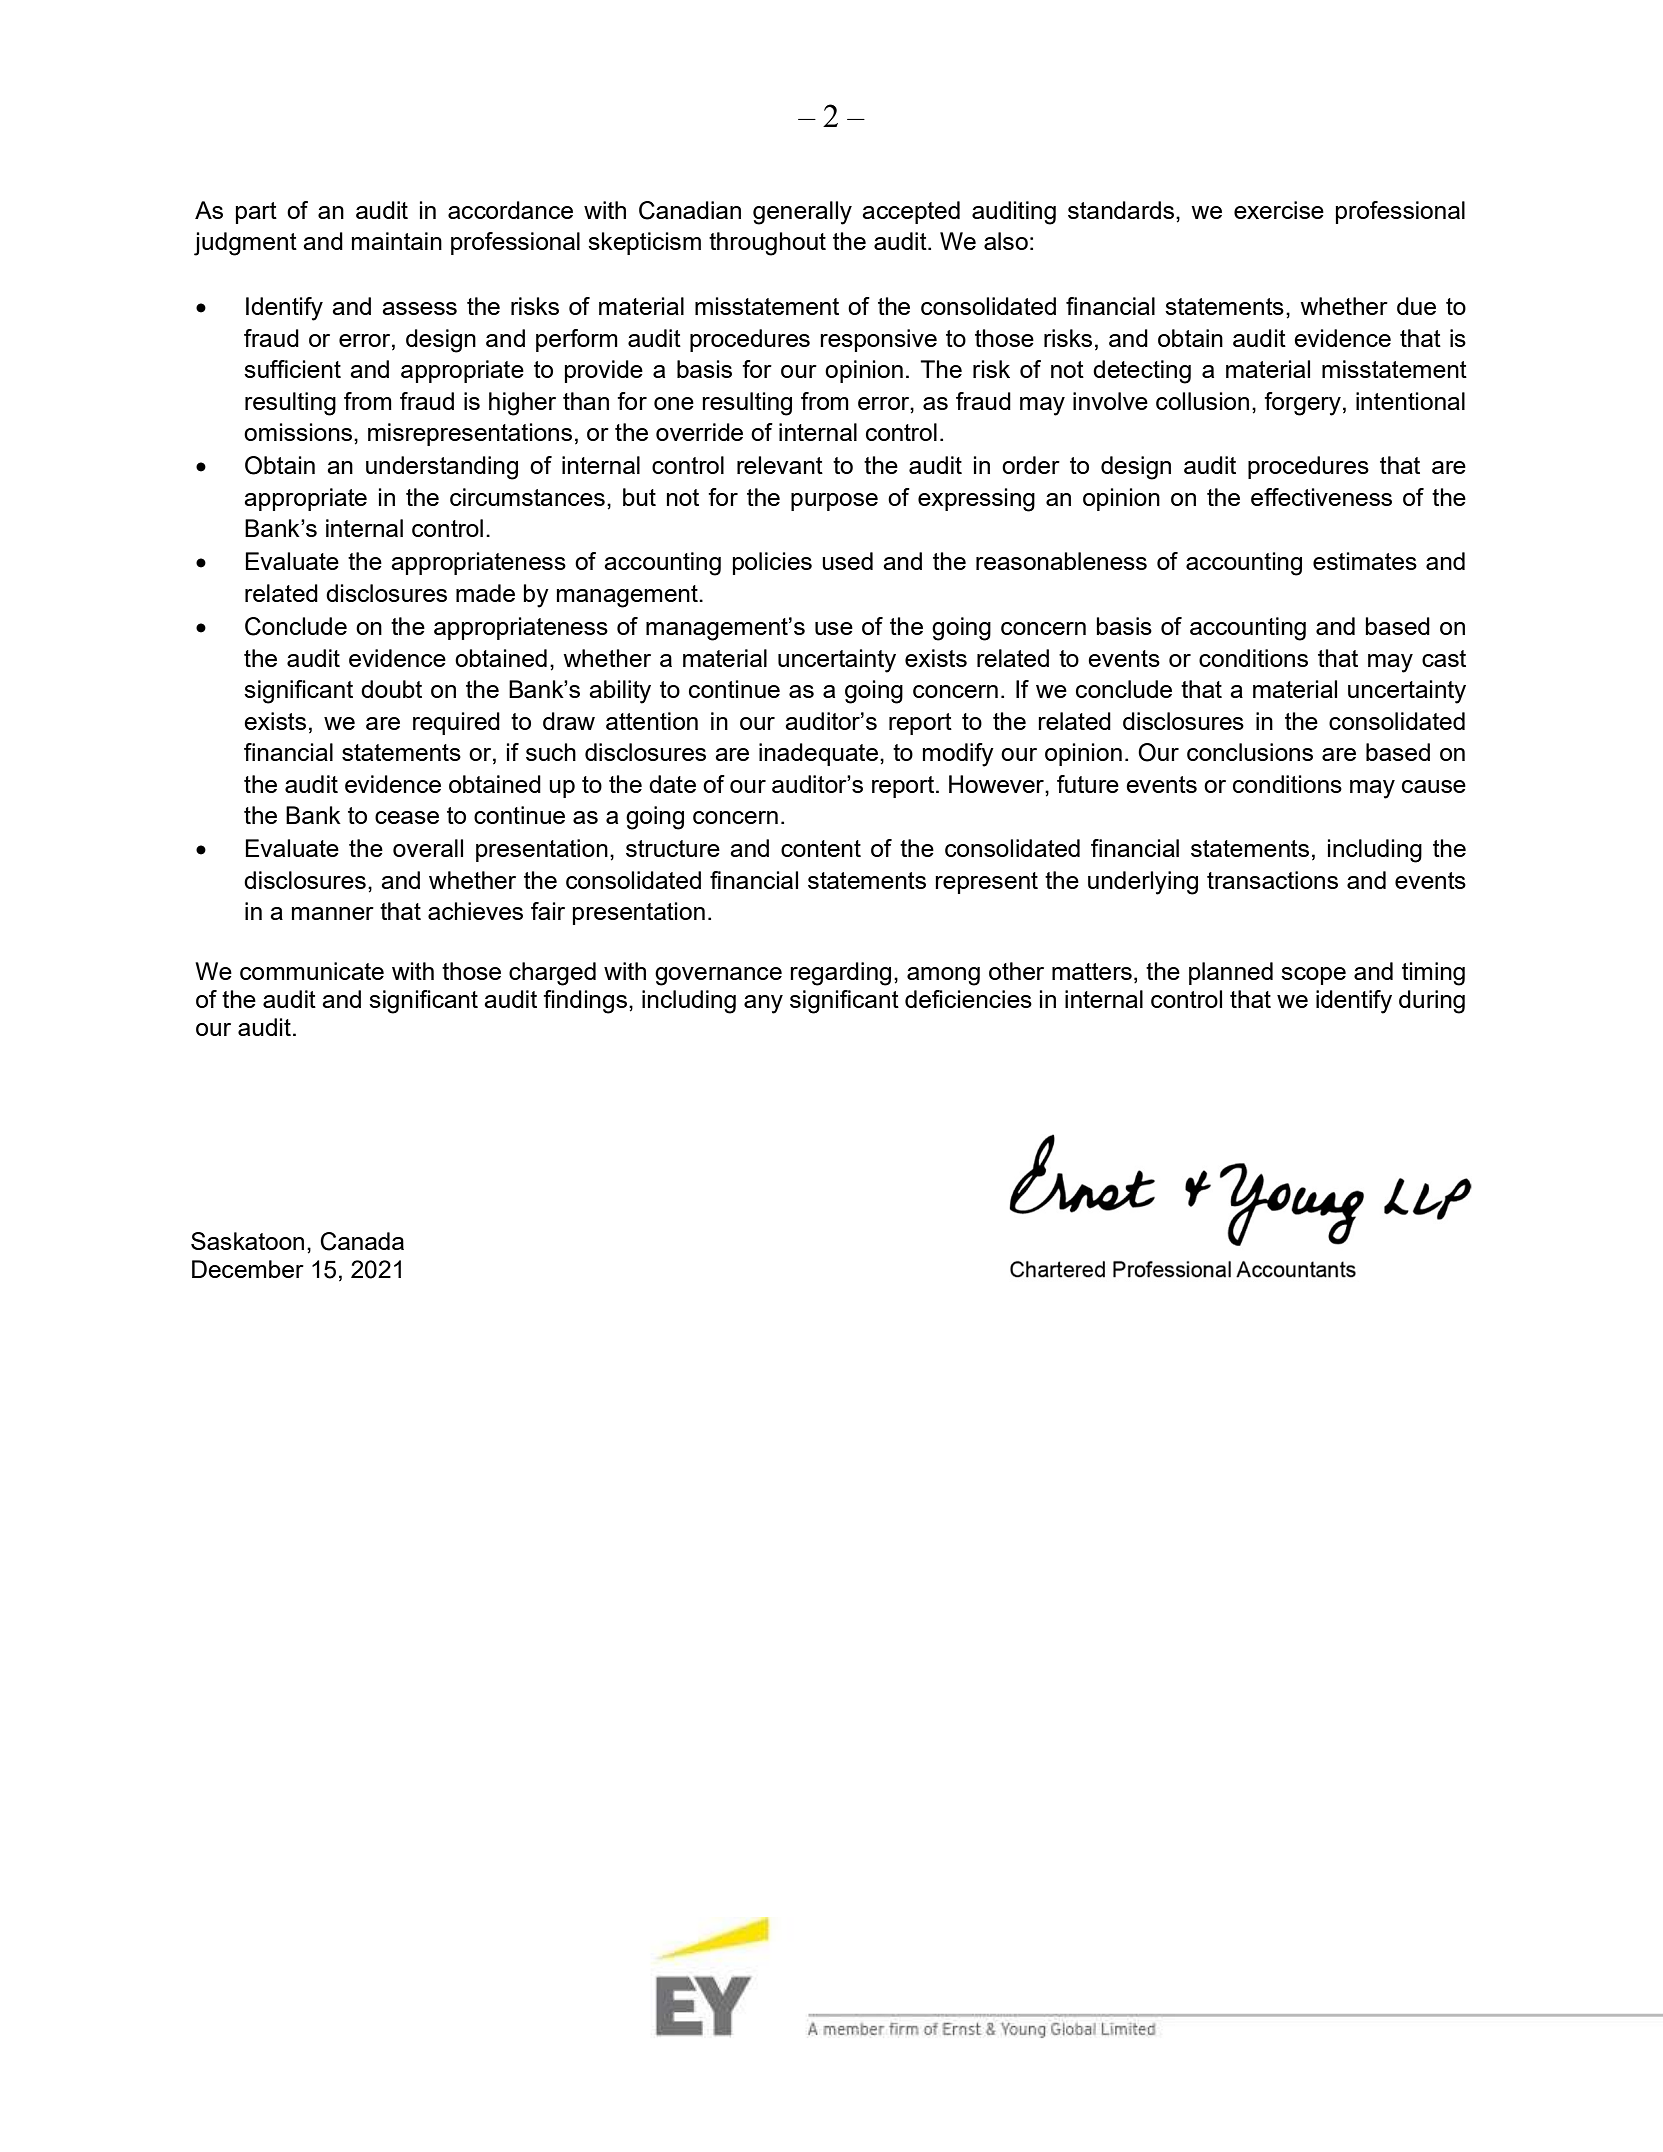  What do you see at coordinates (1279, 210) in the document?
I see `exercise` at bounding box center [1279, 210].
